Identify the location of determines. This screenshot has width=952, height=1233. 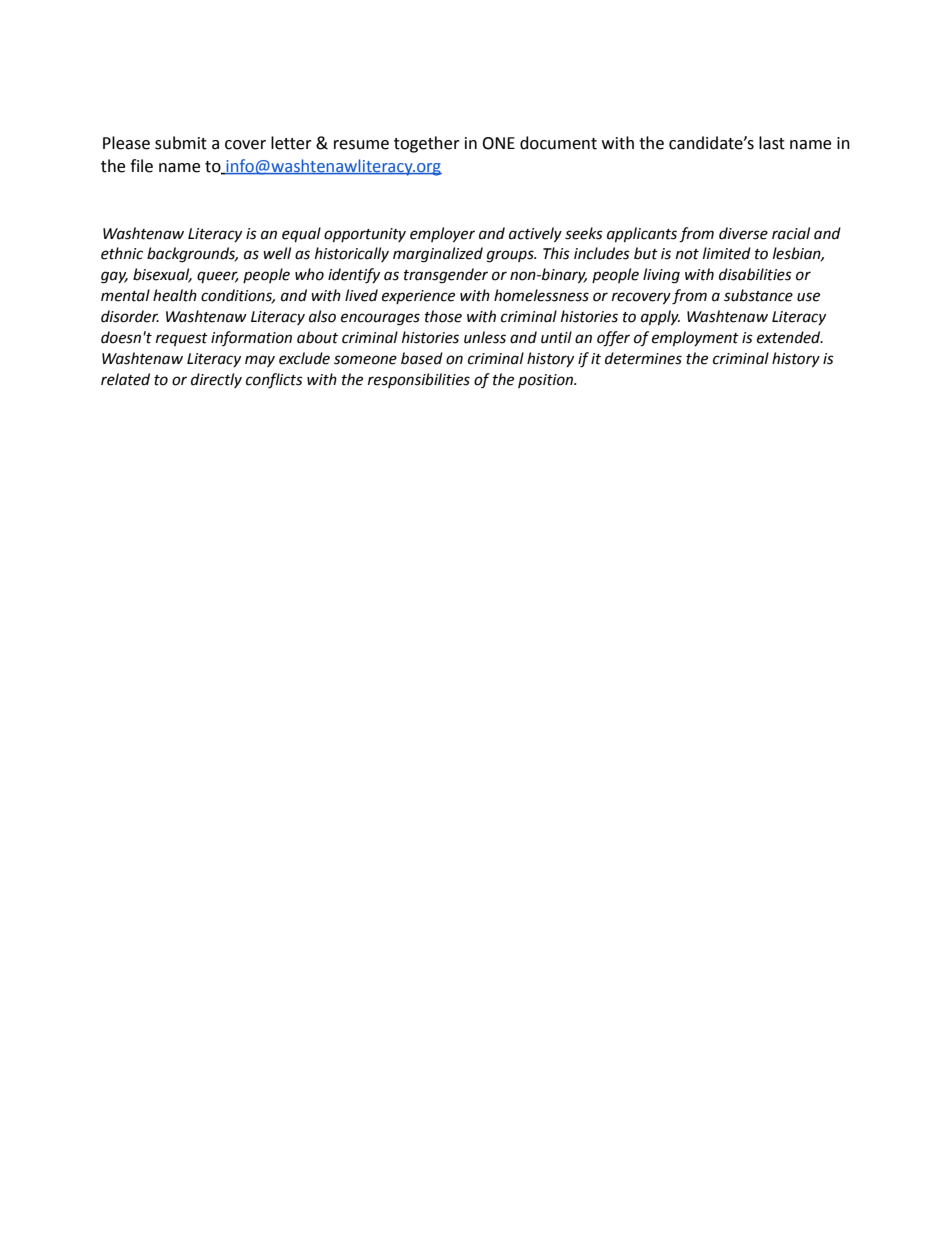
(643, 358).
